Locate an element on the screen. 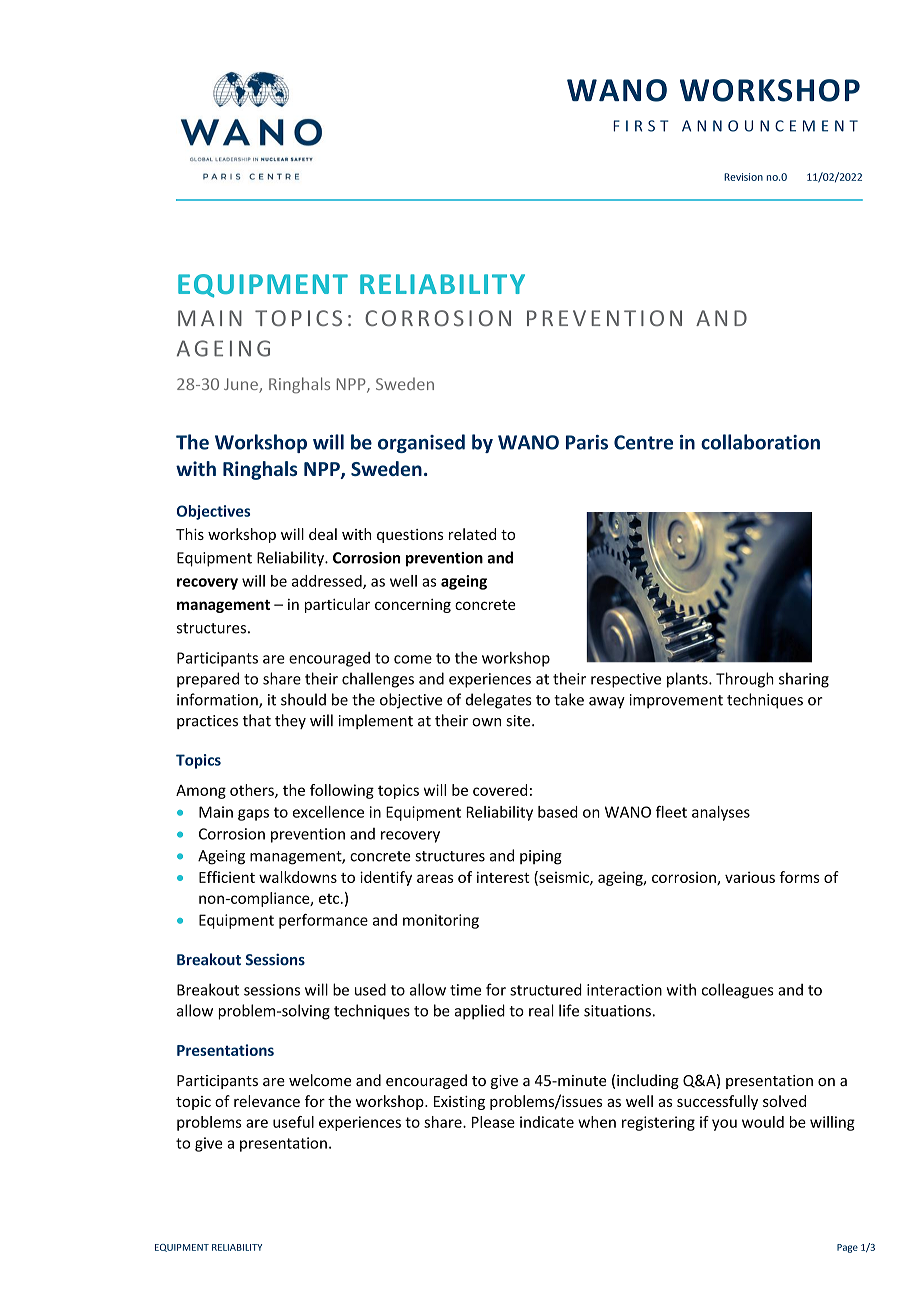 This screenshot has height=1309, width=924. Revision is located at coordinates (743, 177).
